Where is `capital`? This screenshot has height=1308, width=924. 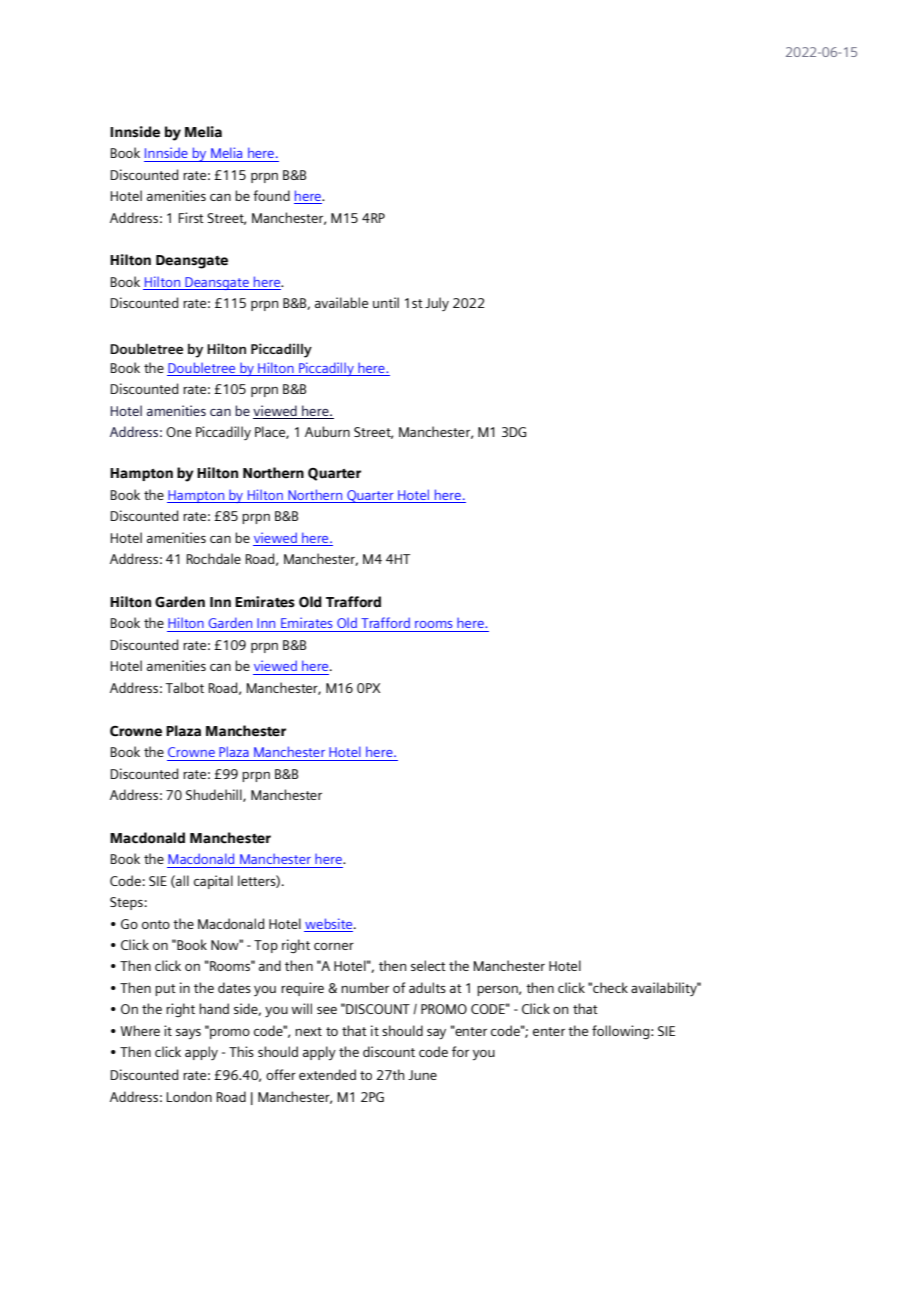
capital is located at coordinates (213, 882).
